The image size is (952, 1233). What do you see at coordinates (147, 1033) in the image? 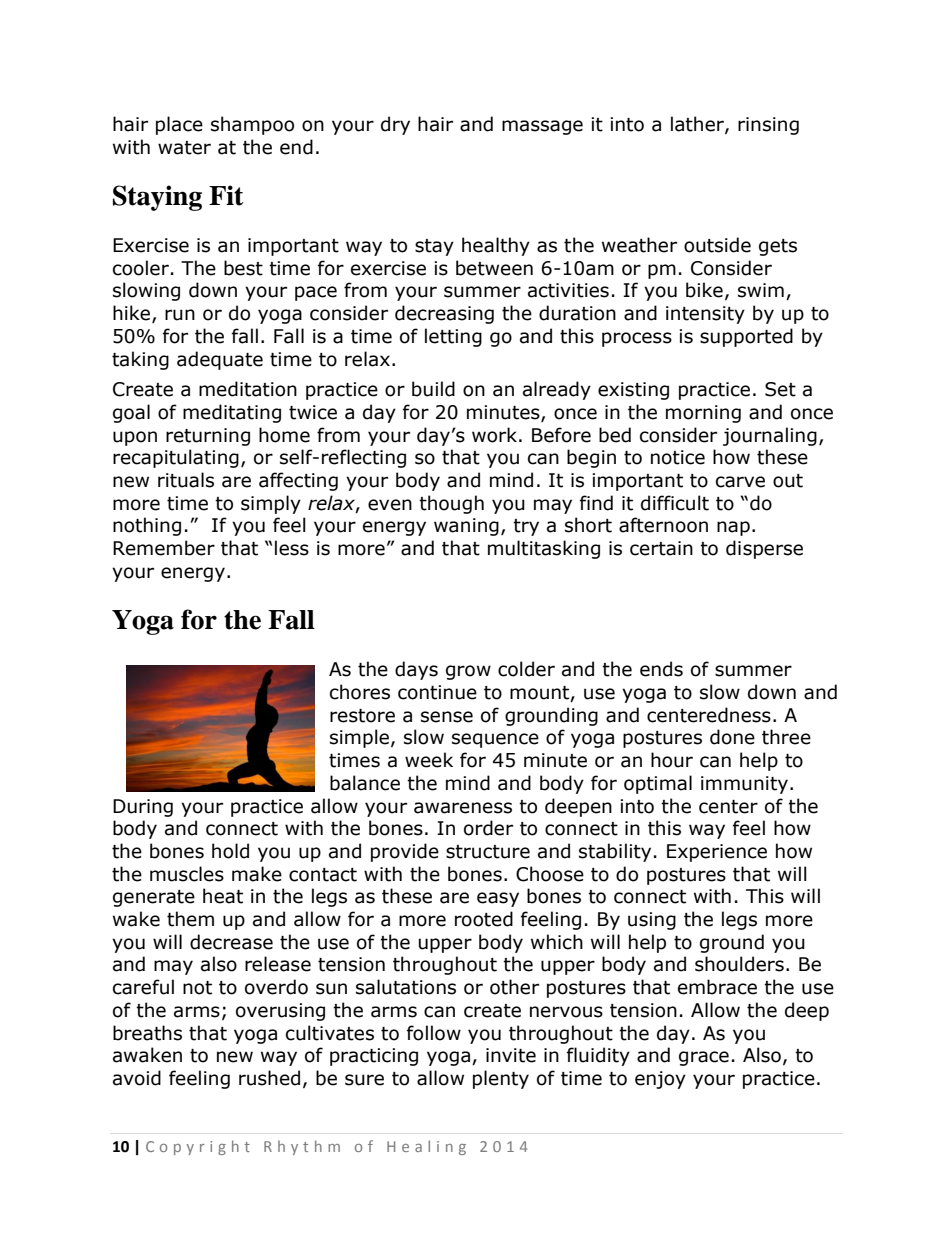
I see `breaths` at bounding box center [147, 1033].
